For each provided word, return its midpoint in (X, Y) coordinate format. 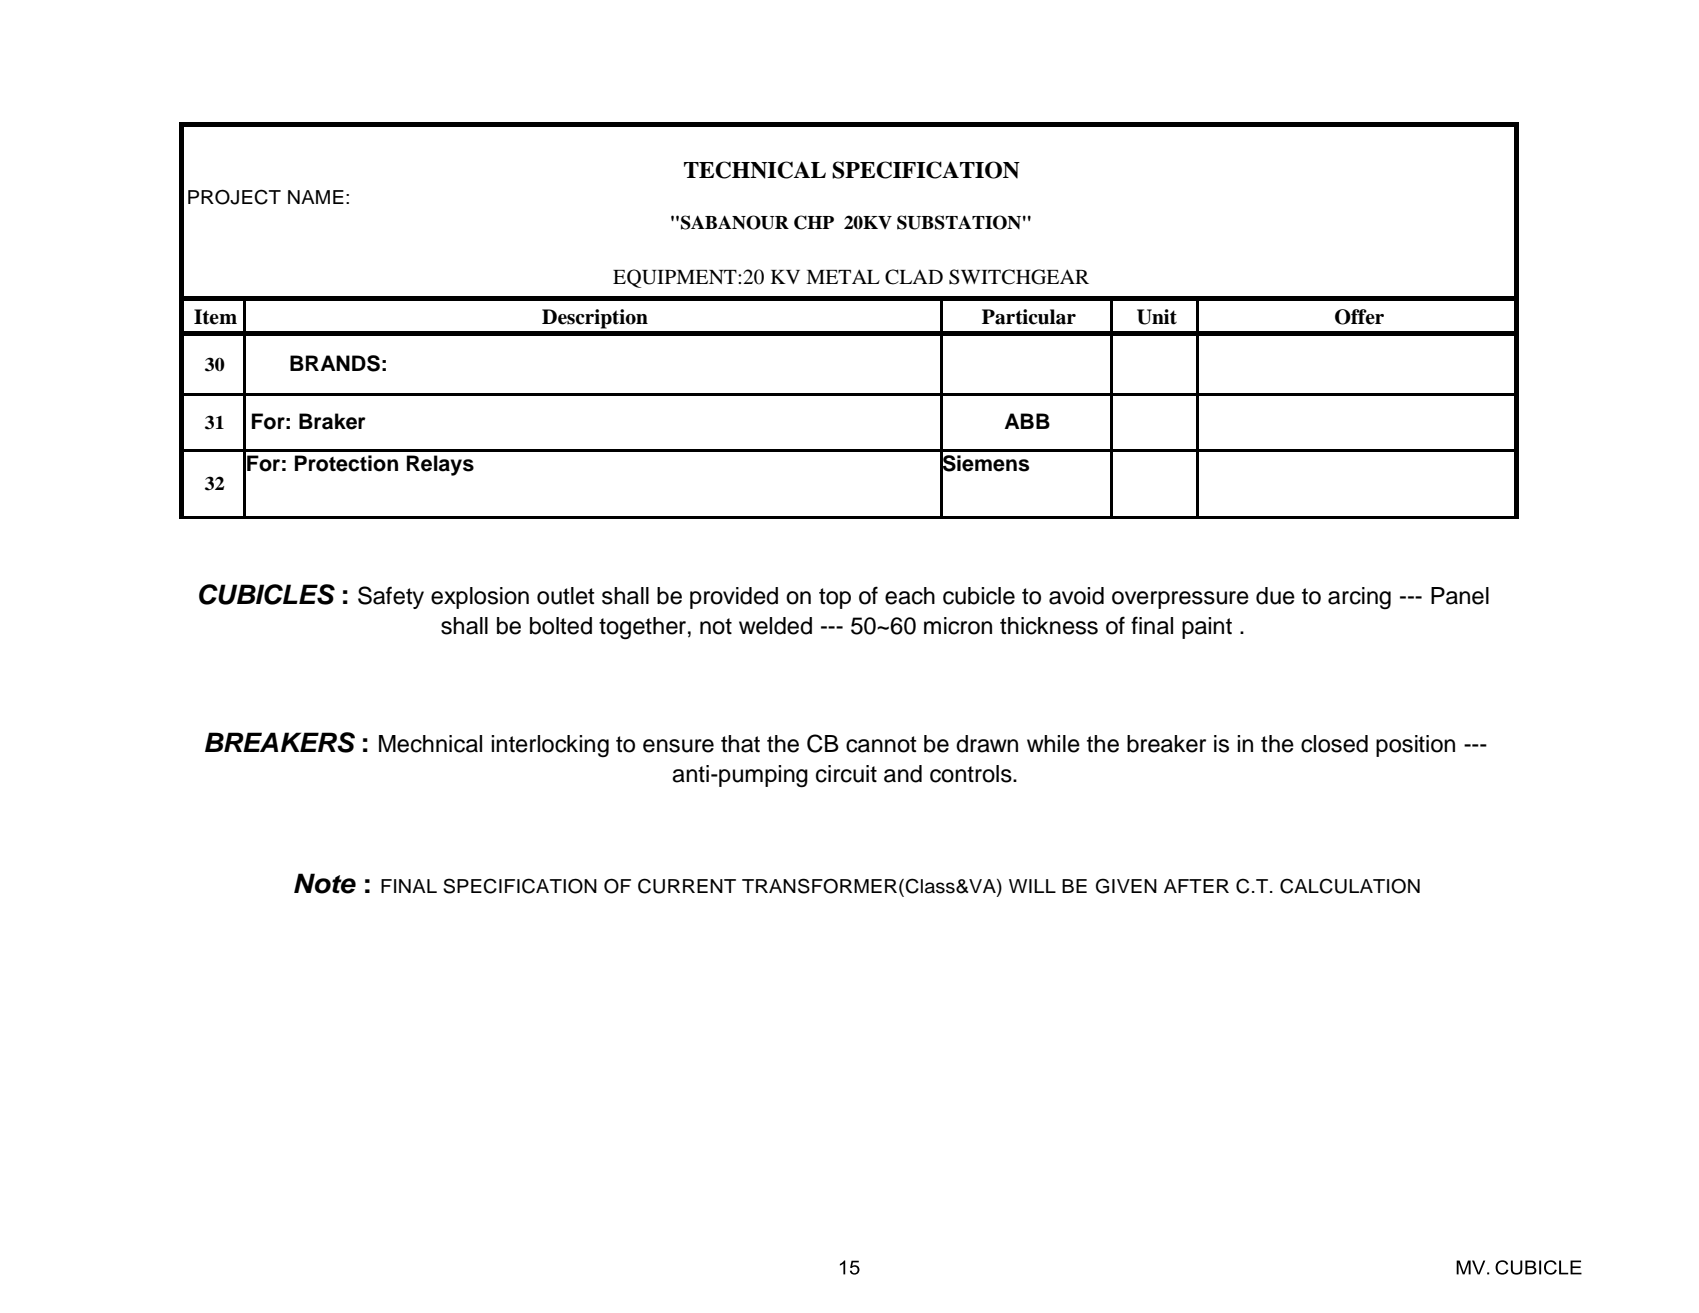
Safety (391, 597)
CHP (814, 222)
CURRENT (687, 886)
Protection (346, 463)
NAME (316, 197)
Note (325, 883)
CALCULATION (1350, 886)
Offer (1359, 317)
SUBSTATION (959, 222)
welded (775, 626)
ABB (1027, 421)
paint (1207, 628)
